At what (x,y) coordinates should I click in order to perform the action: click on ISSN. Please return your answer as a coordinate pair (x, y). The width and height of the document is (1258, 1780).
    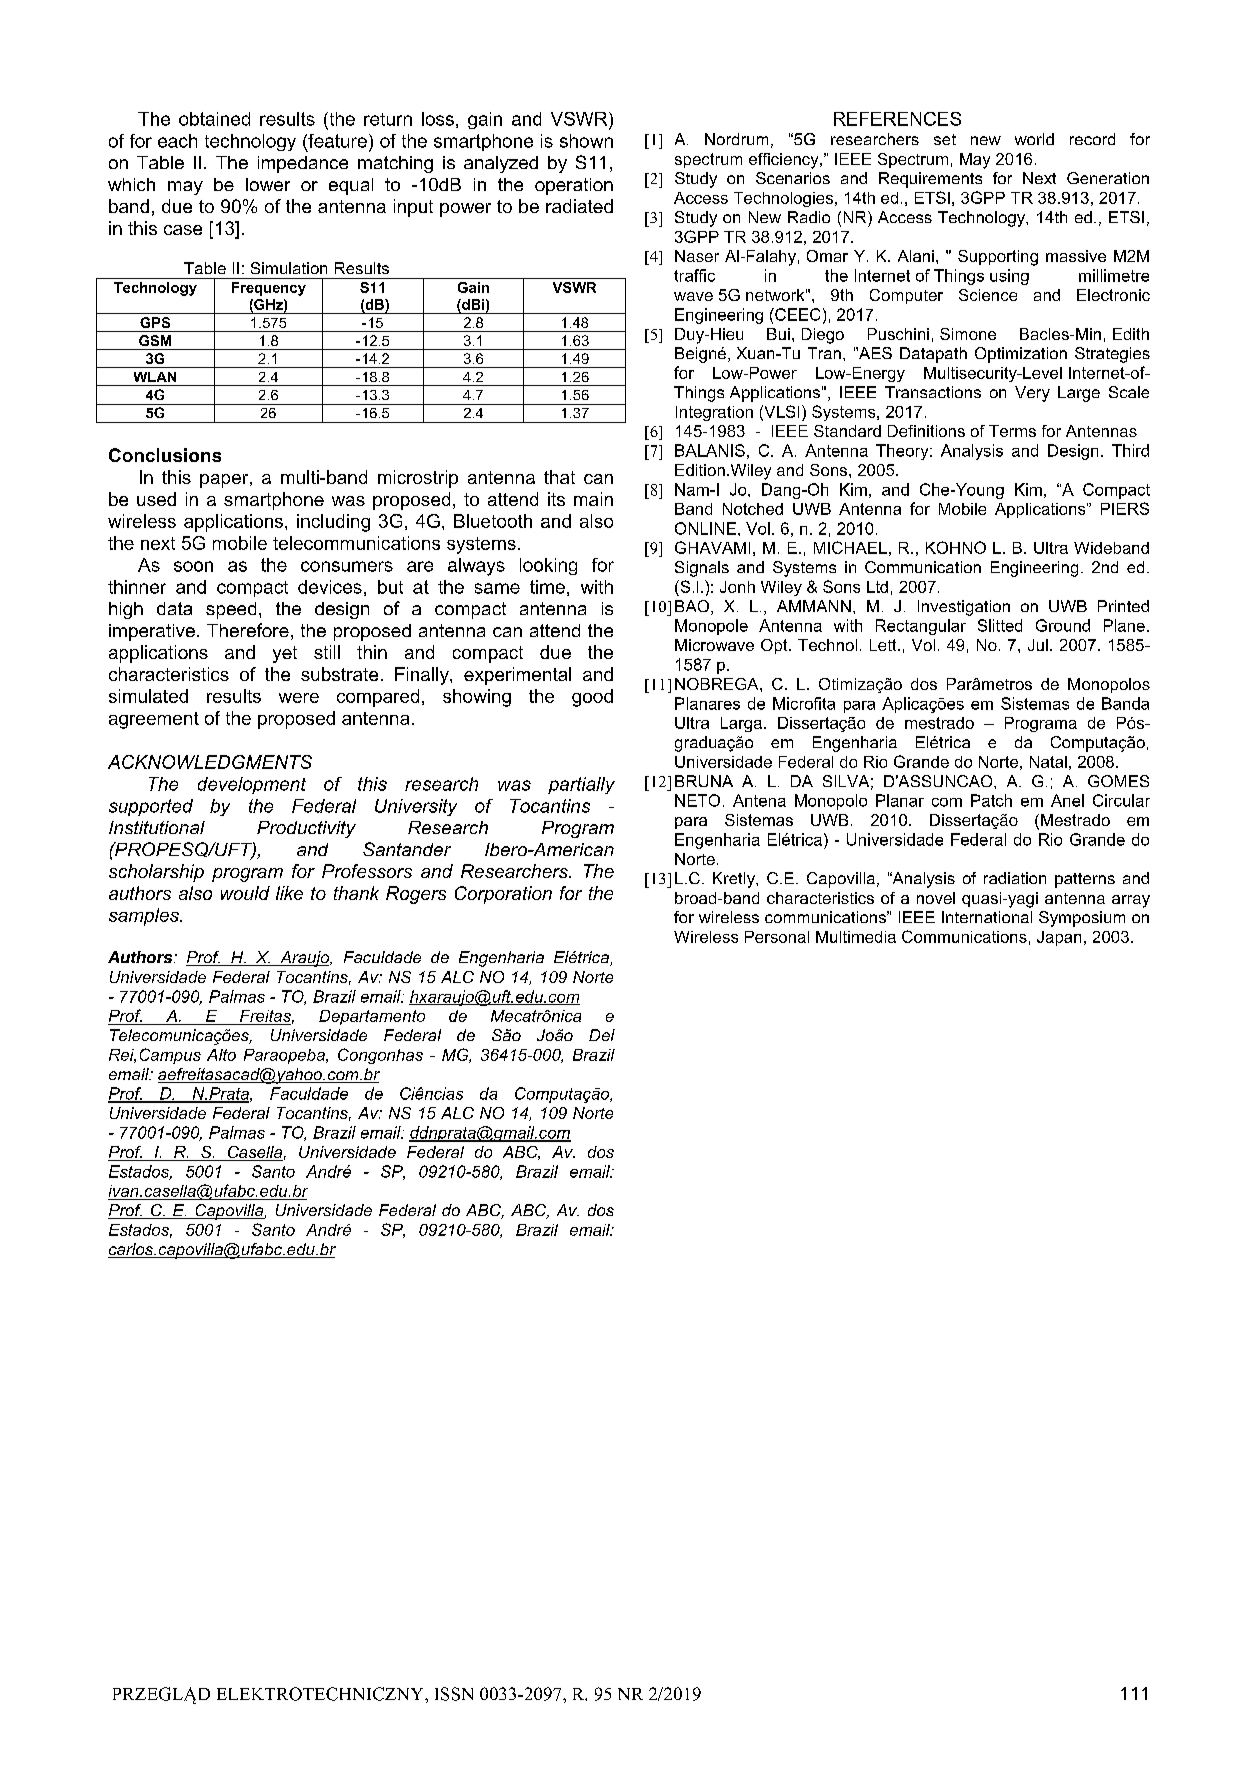
    Looking at the image, I should click on (454, 1694).
